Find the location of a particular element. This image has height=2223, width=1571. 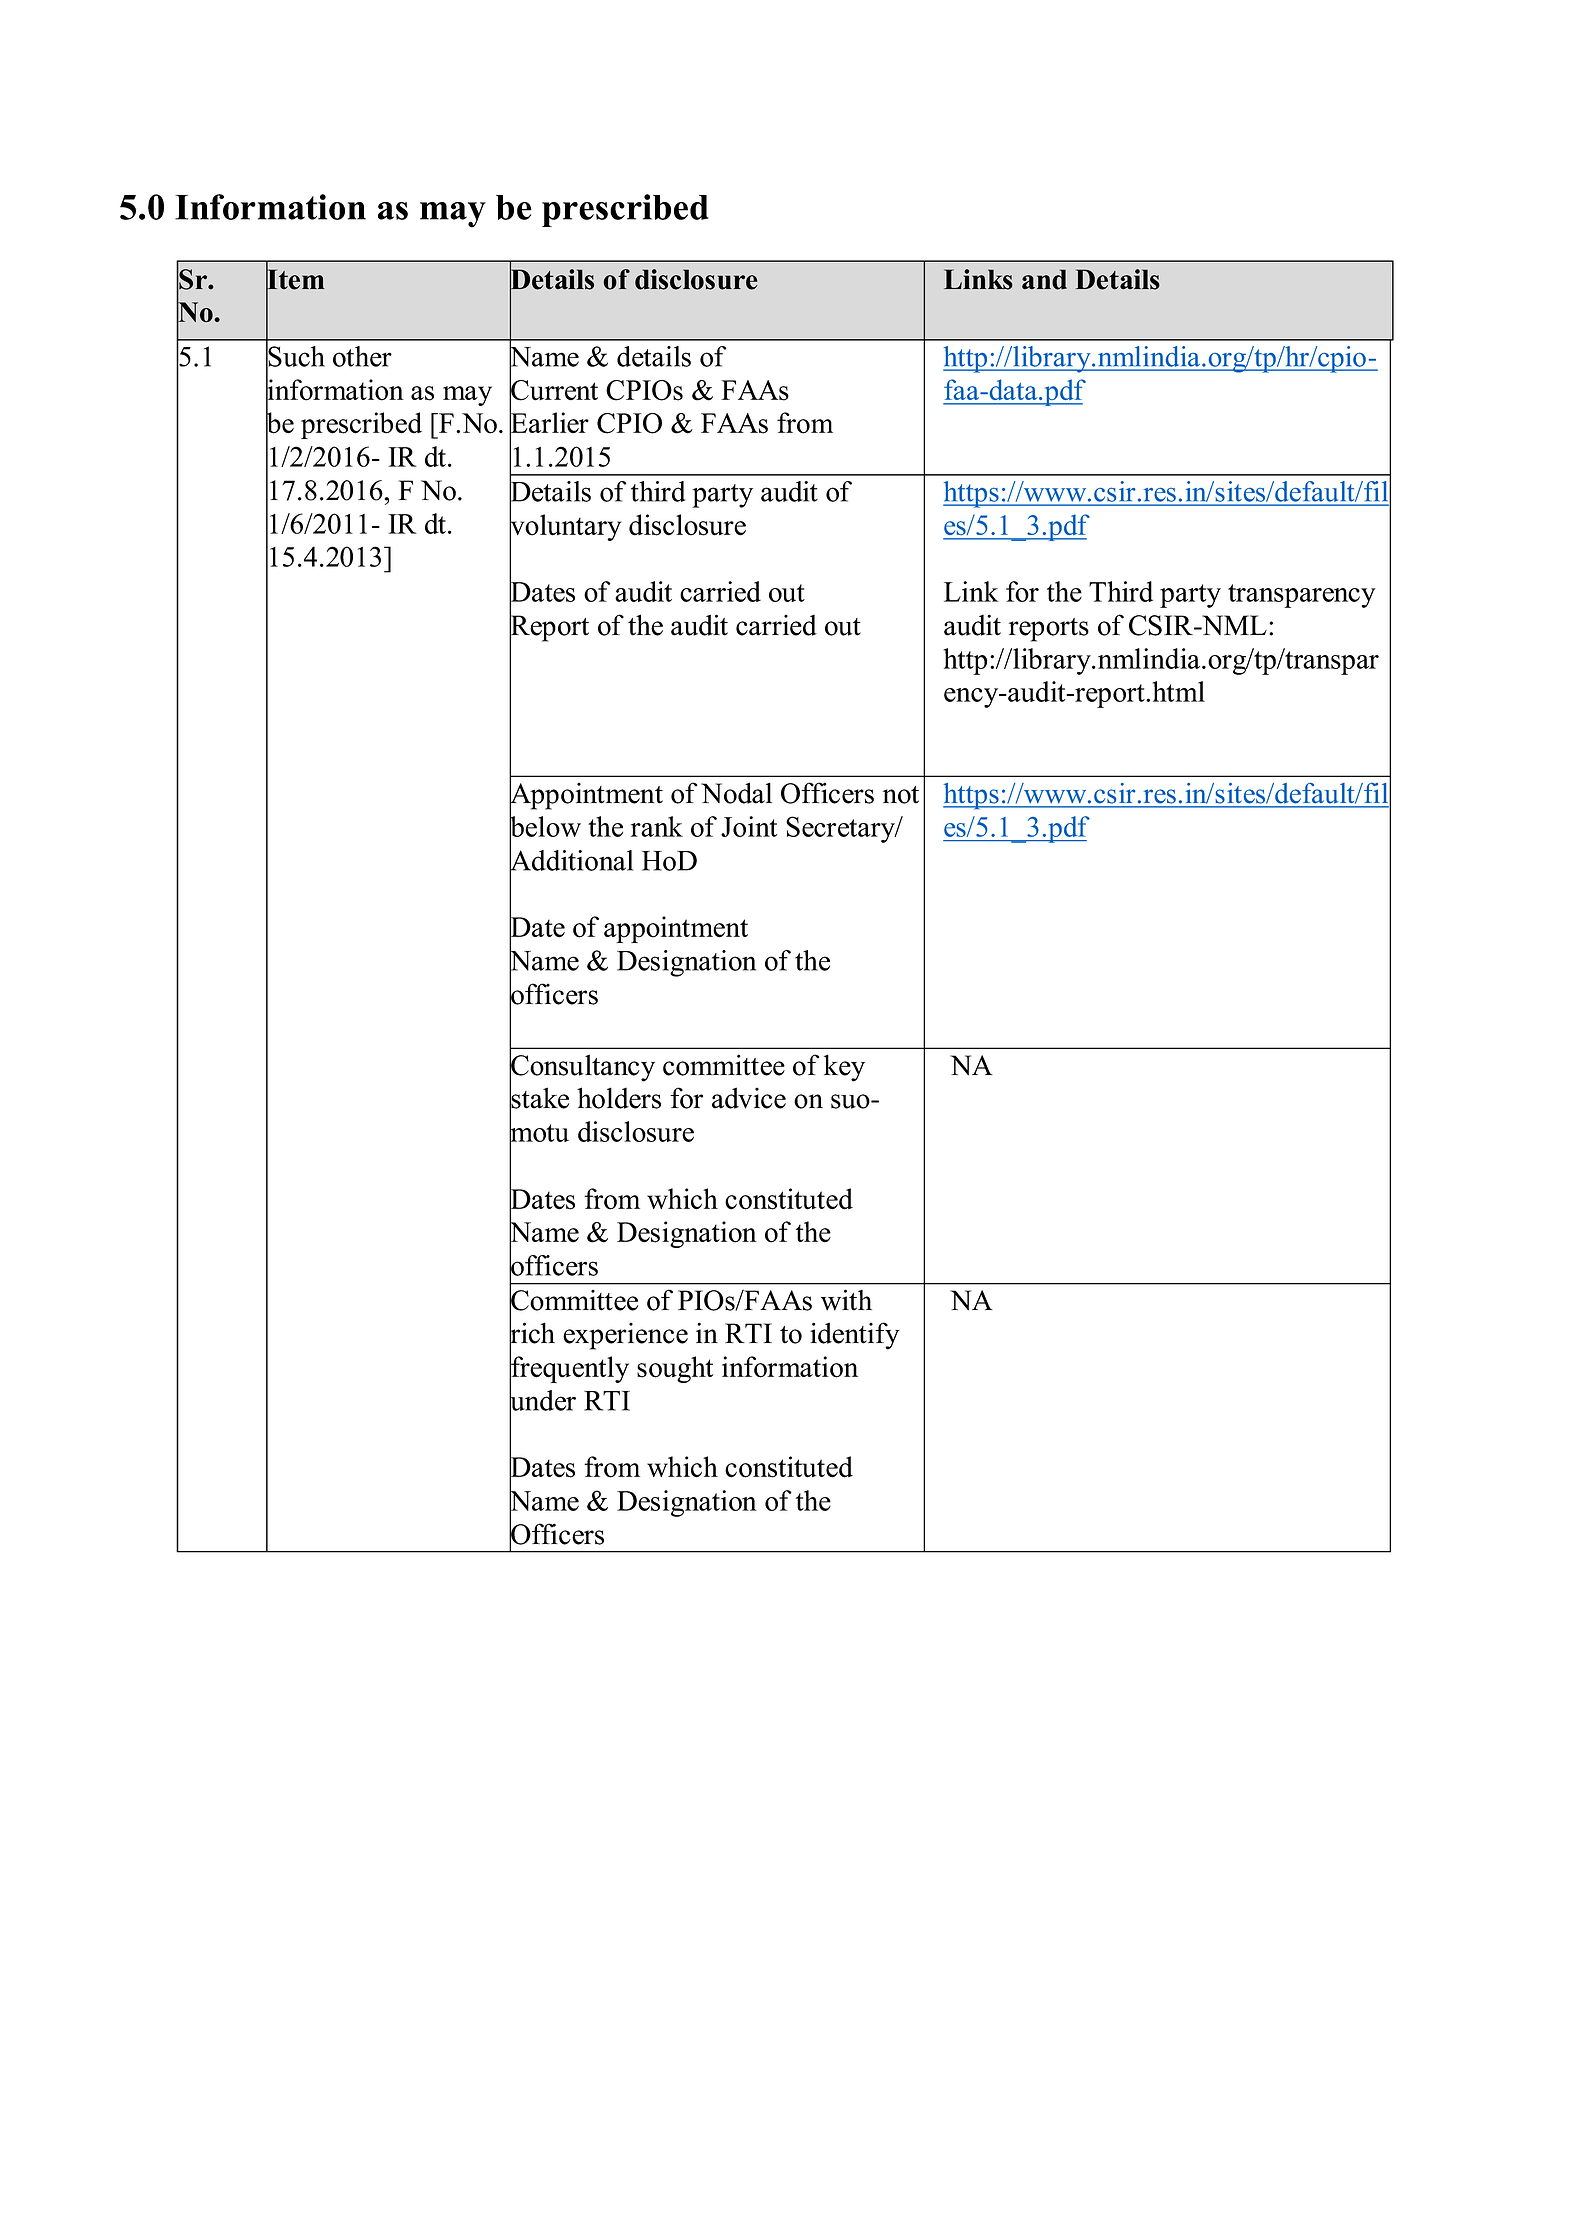

Joint is located at coordinates (749, 826).
